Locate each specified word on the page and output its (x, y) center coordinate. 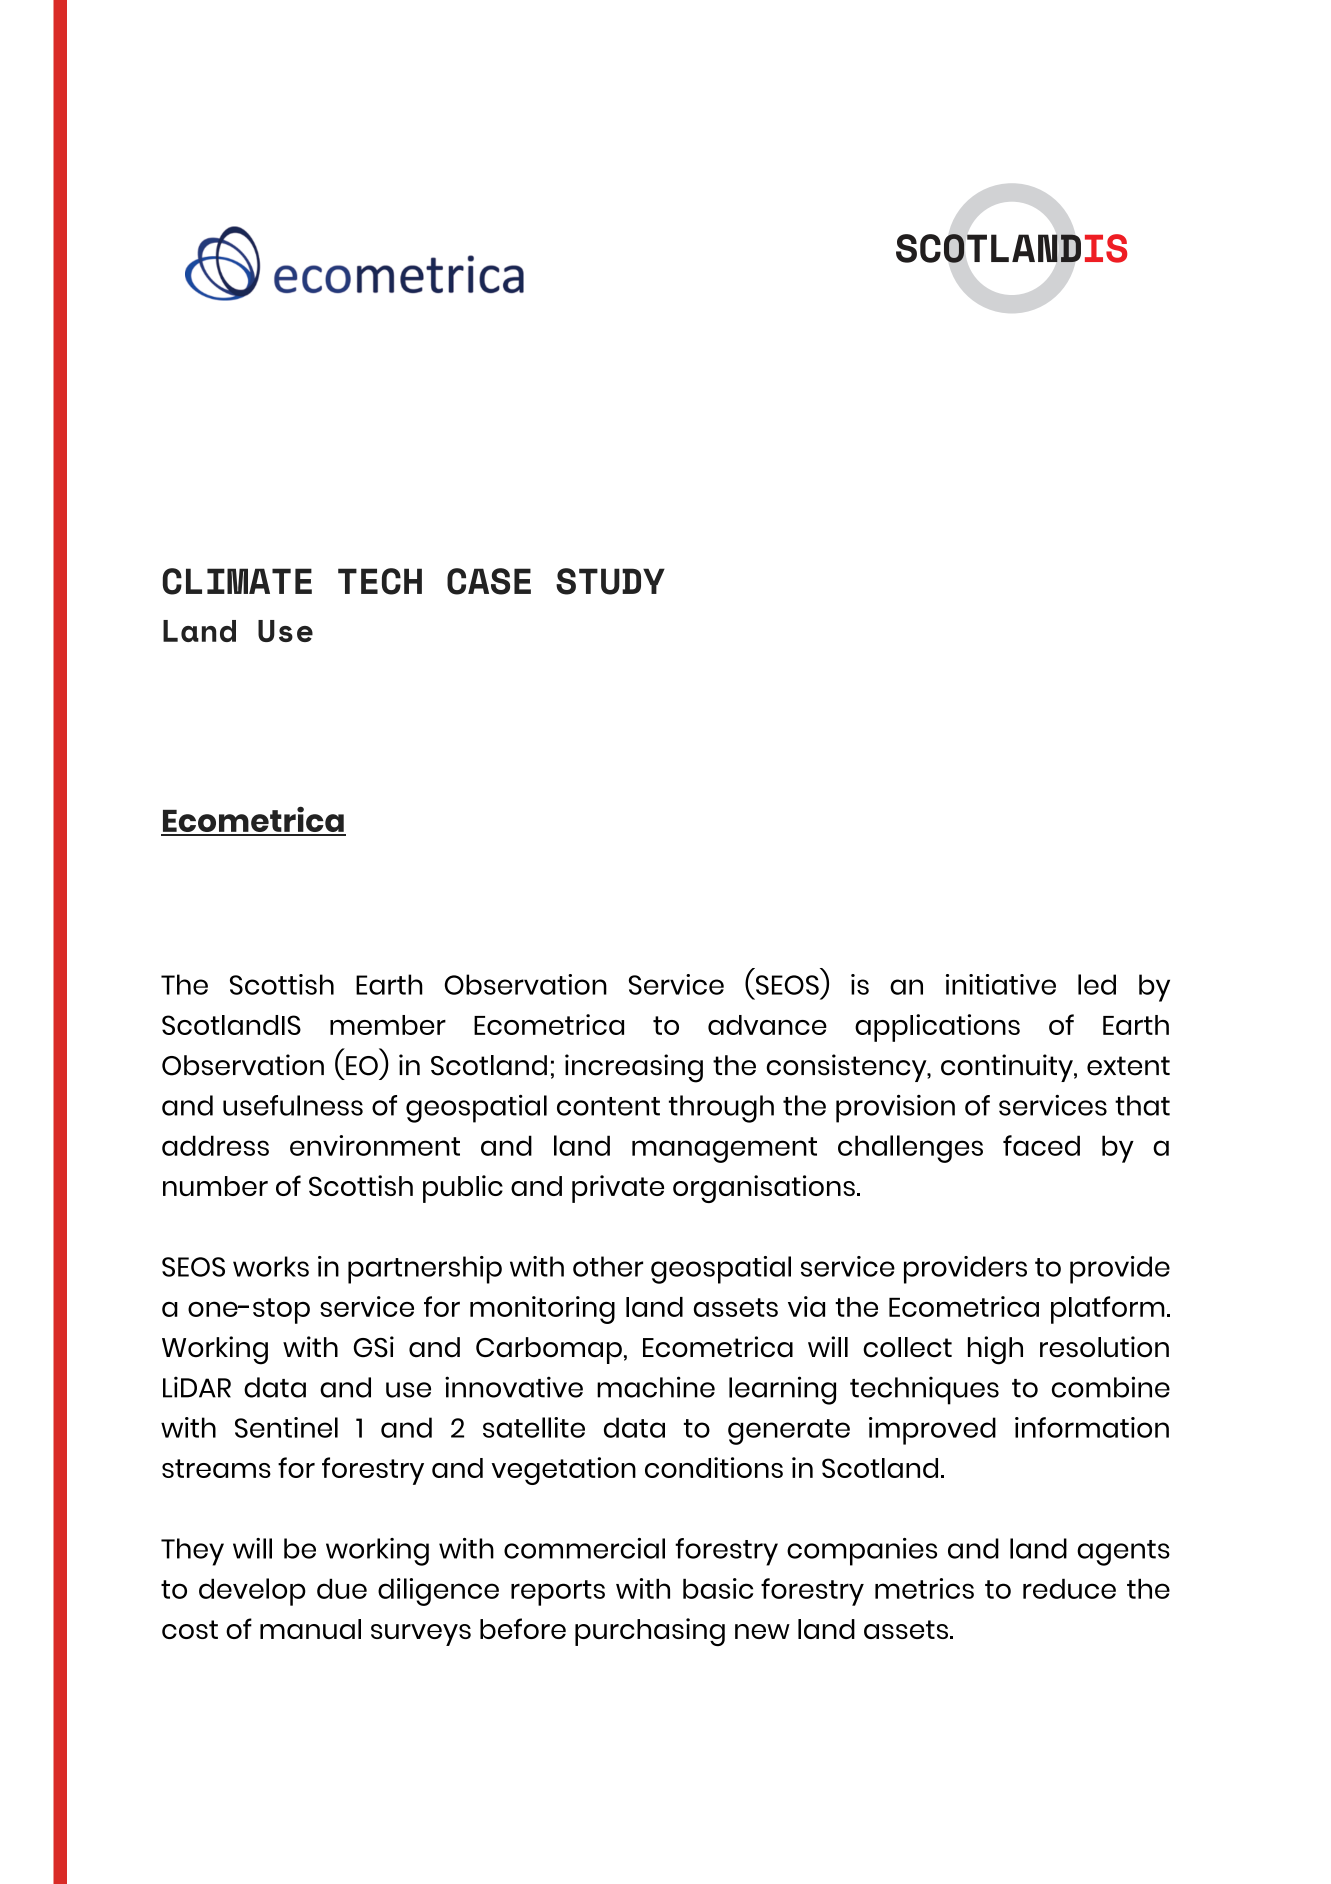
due (342, 1588)
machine (656, 1387)
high (995, 1350)
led (1097, 984)
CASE (489, 581)
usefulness (293, 1105)
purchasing (650, 1632)
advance (767, 1025)
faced (1041, 1145)
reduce (1069, 1588)
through (721, 1109)
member (388, 1025)
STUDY (610, 581)
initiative (1001, 984)
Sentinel (286, 1427)
